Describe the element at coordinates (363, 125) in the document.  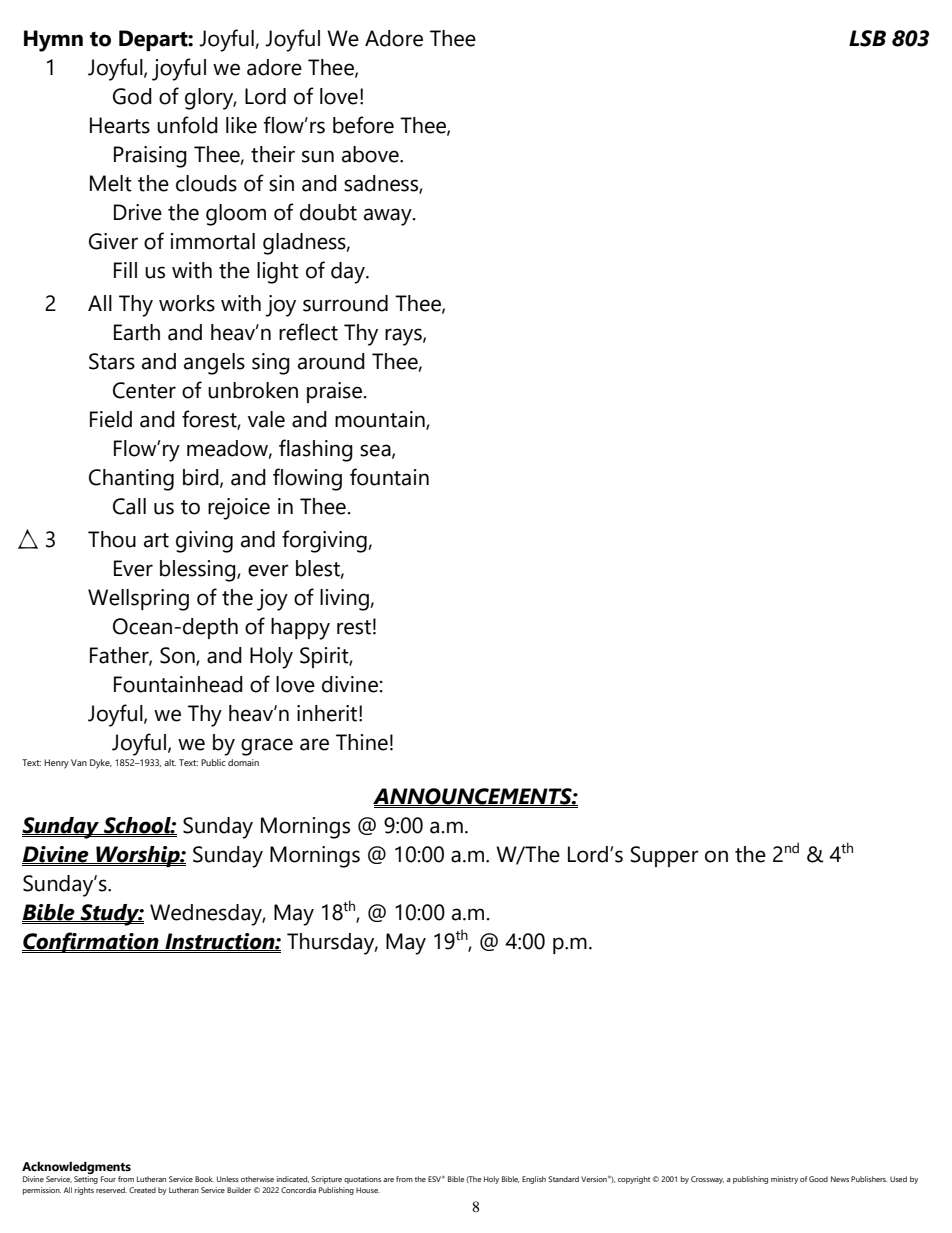
I see `before` at that location.
